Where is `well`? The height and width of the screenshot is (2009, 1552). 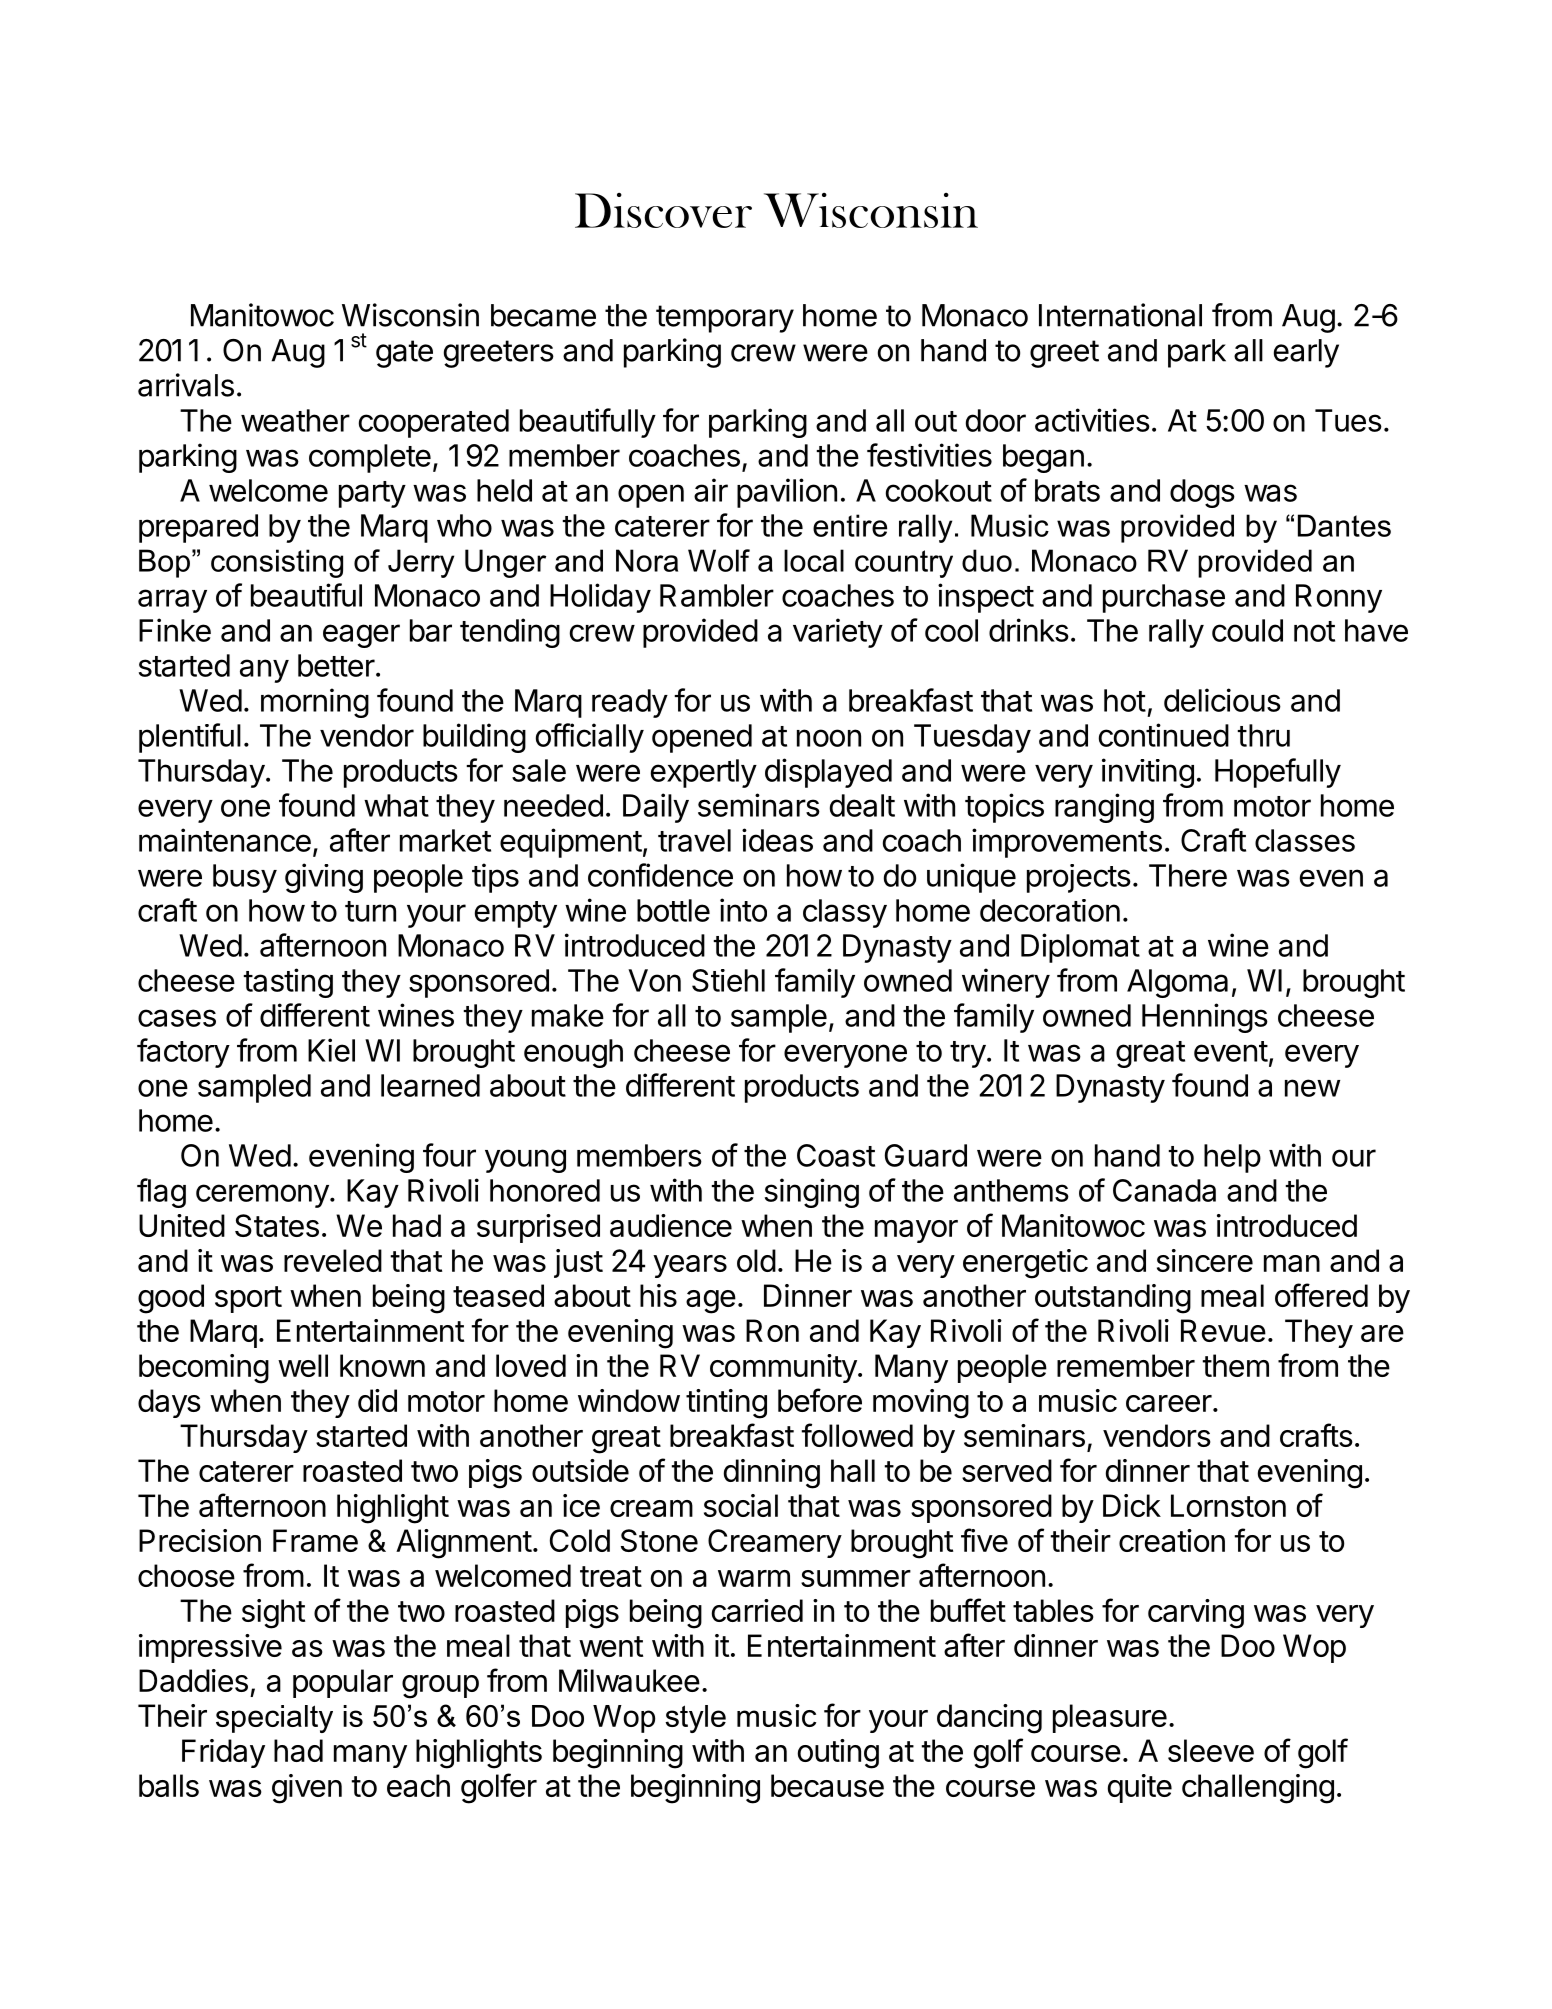
well is located at coordinates (303, 1365).
